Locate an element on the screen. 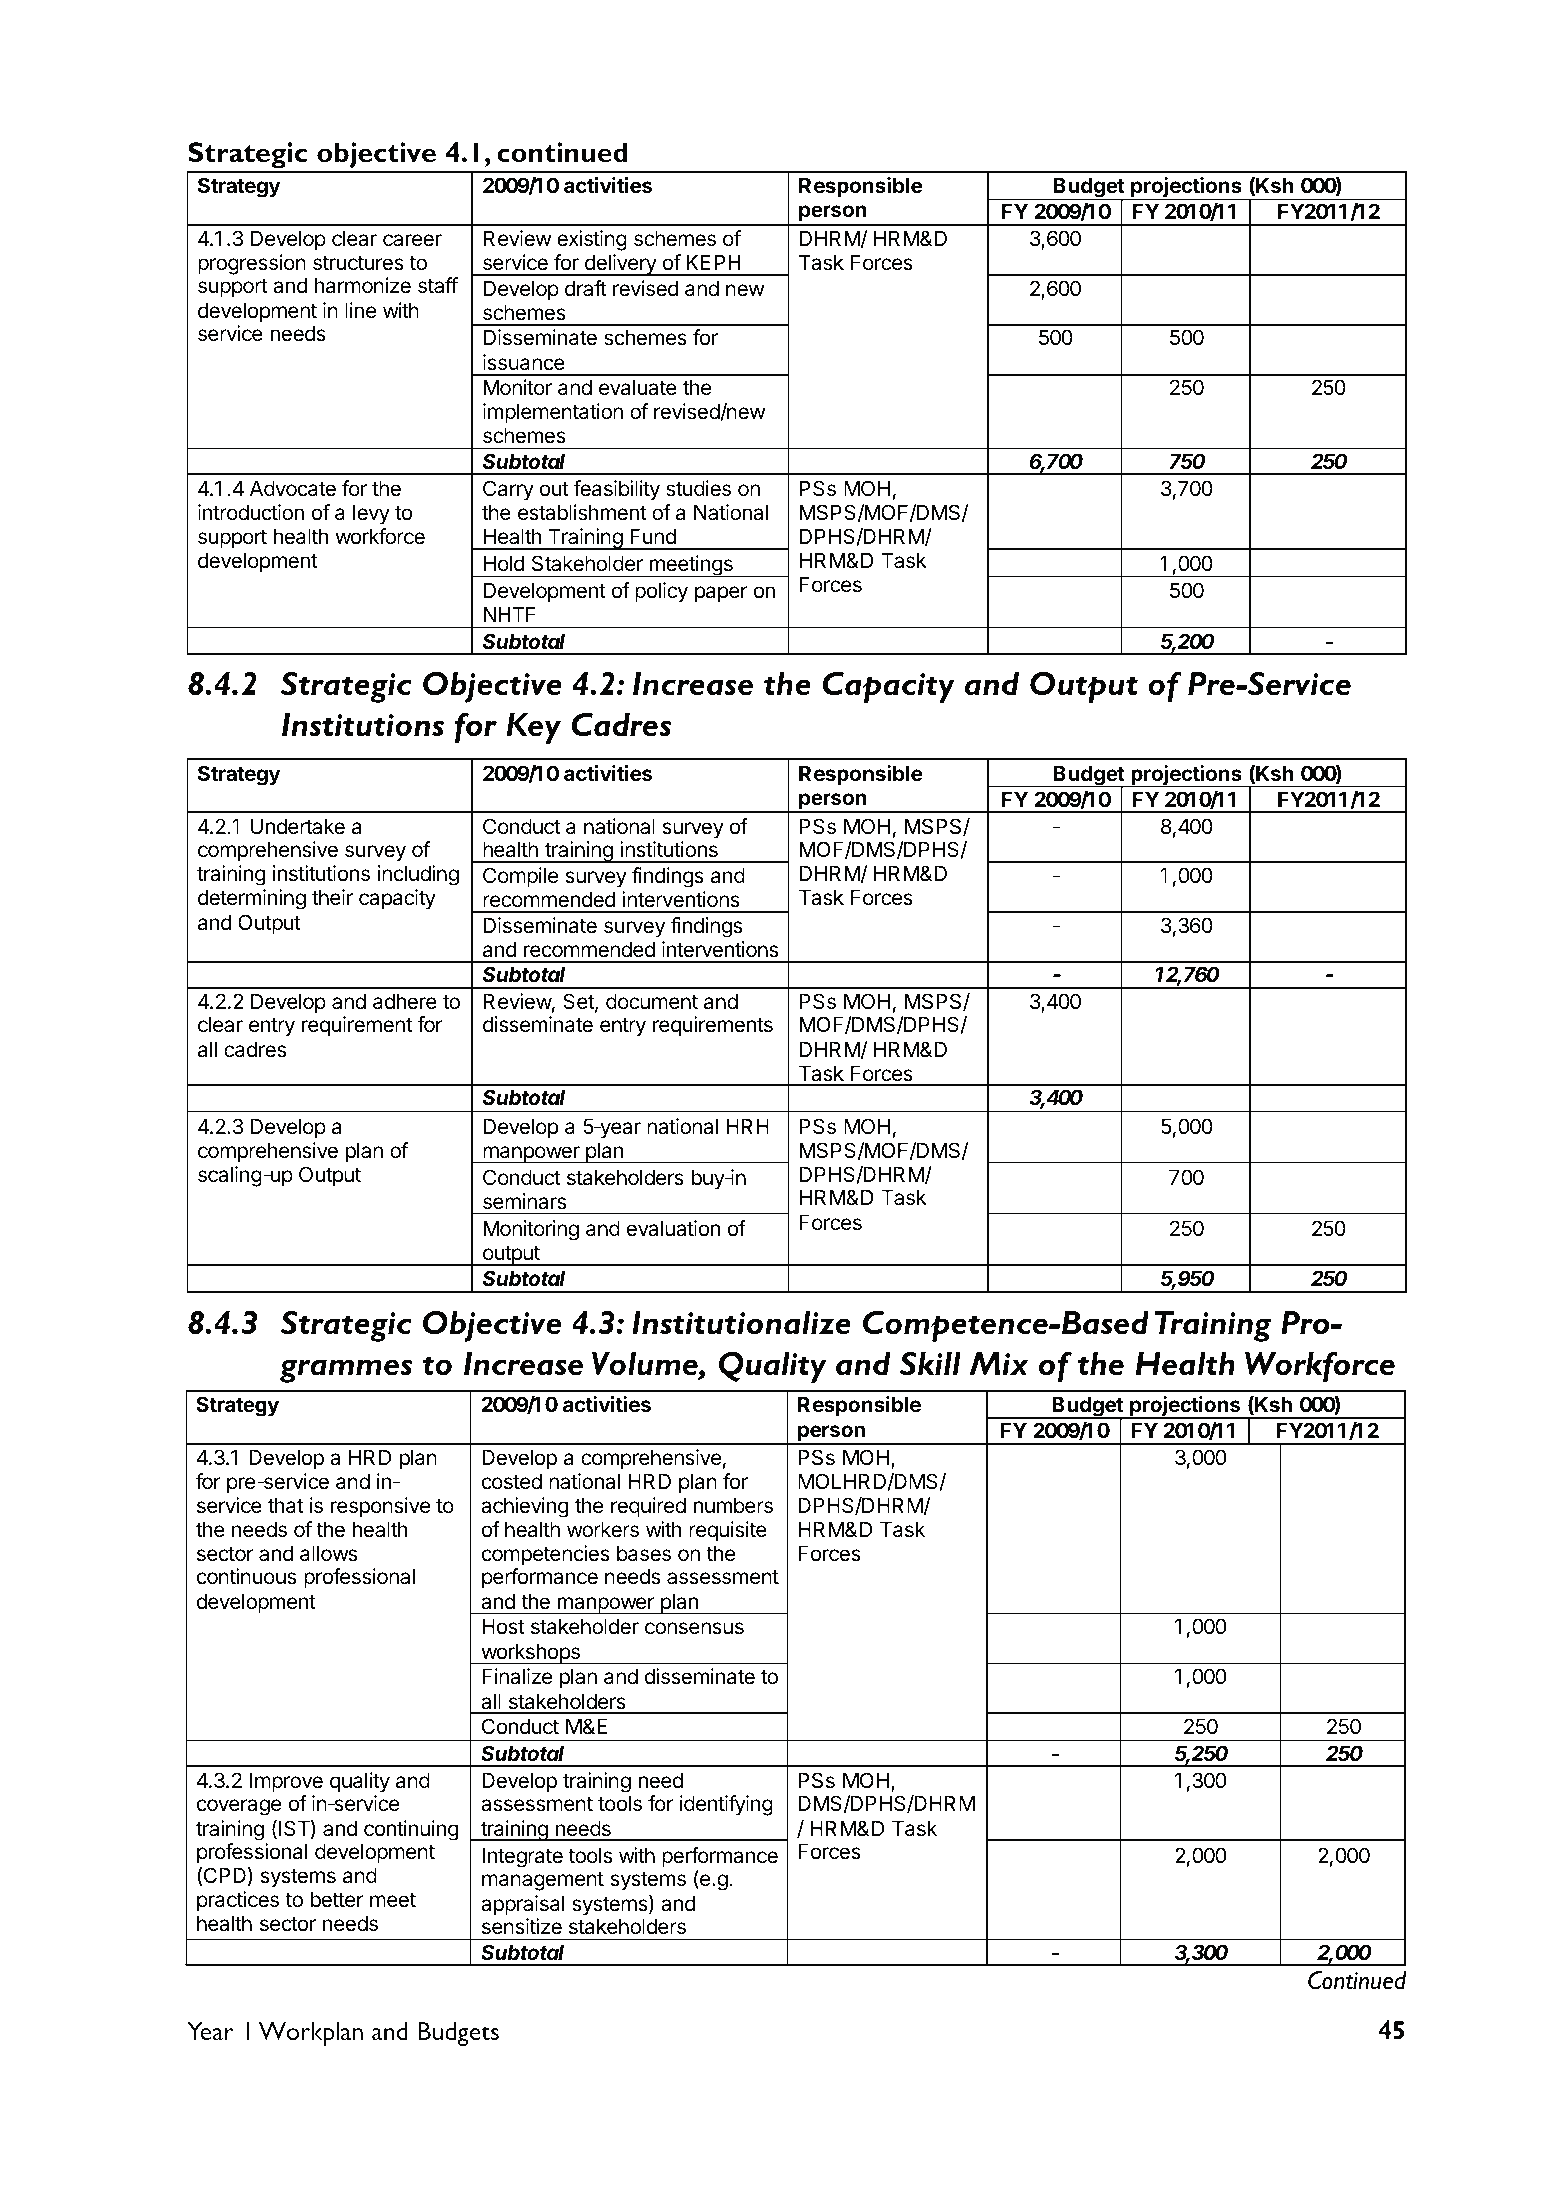 The image size is (1546, 2188). adhere is located at coordinates (405, 1001).
